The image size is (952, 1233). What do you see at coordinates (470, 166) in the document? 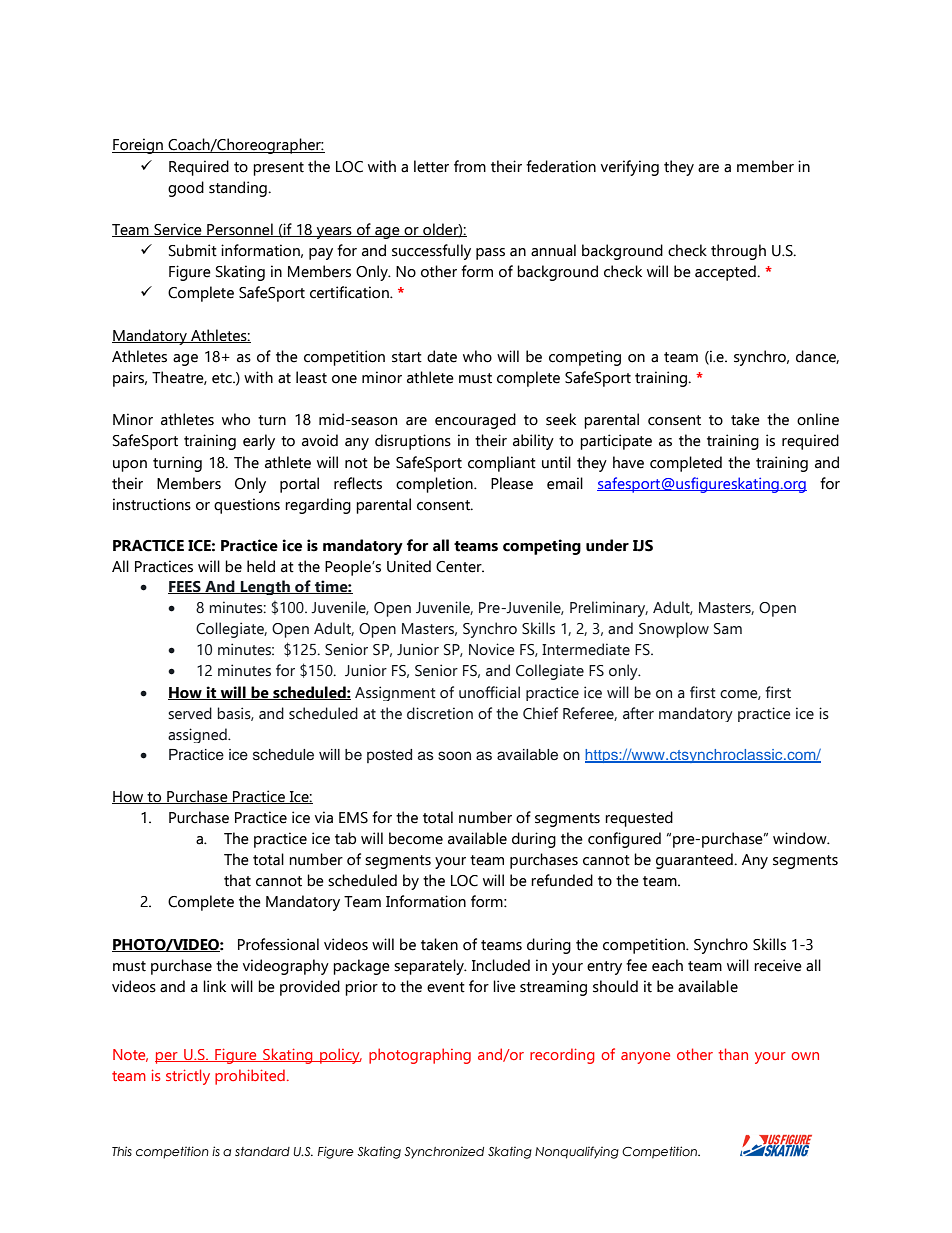
I see `from` at bounding box center [470, 166].
